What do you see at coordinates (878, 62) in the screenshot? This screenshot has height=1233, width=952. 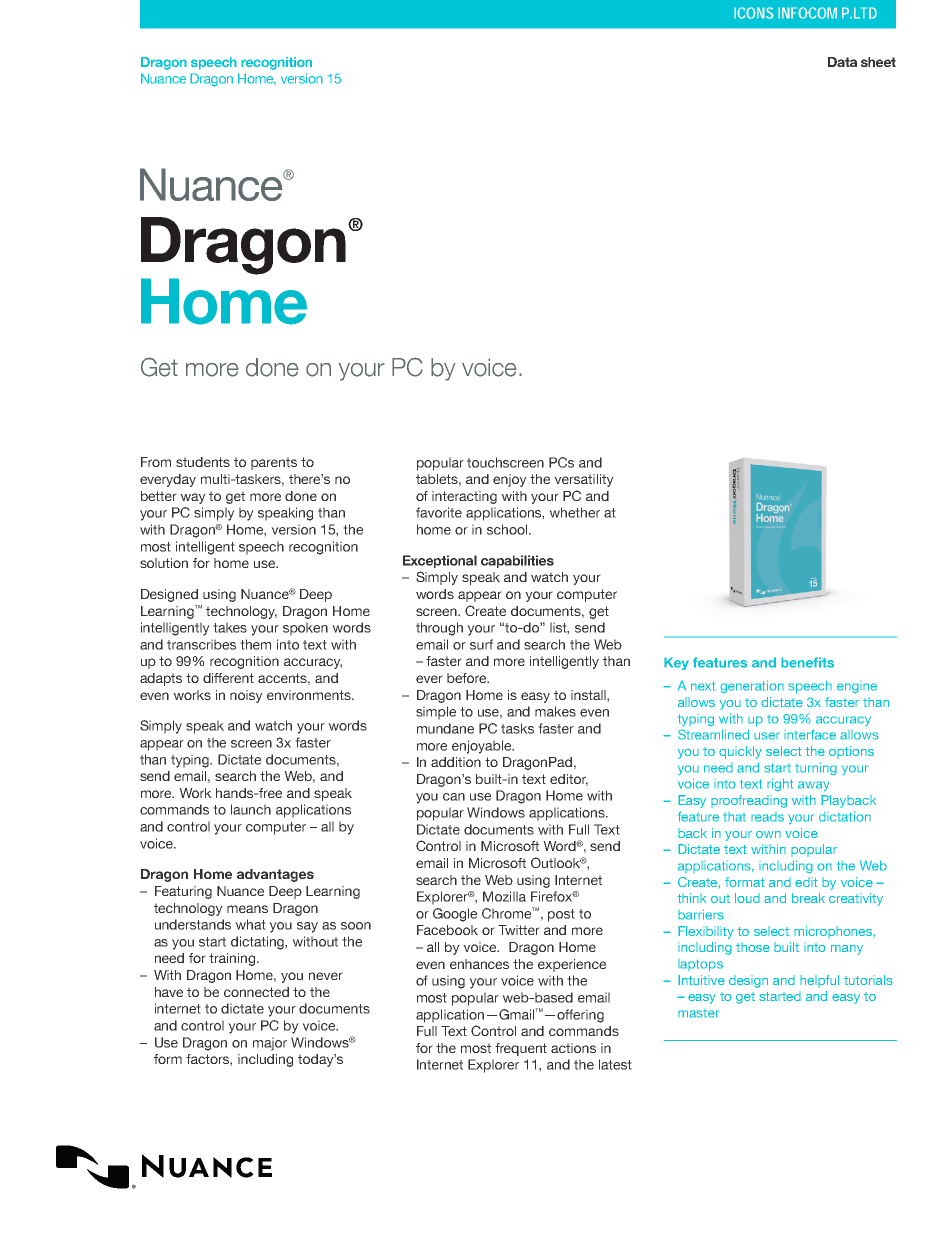 I see `sheet` at bounding box center [878, 62].
